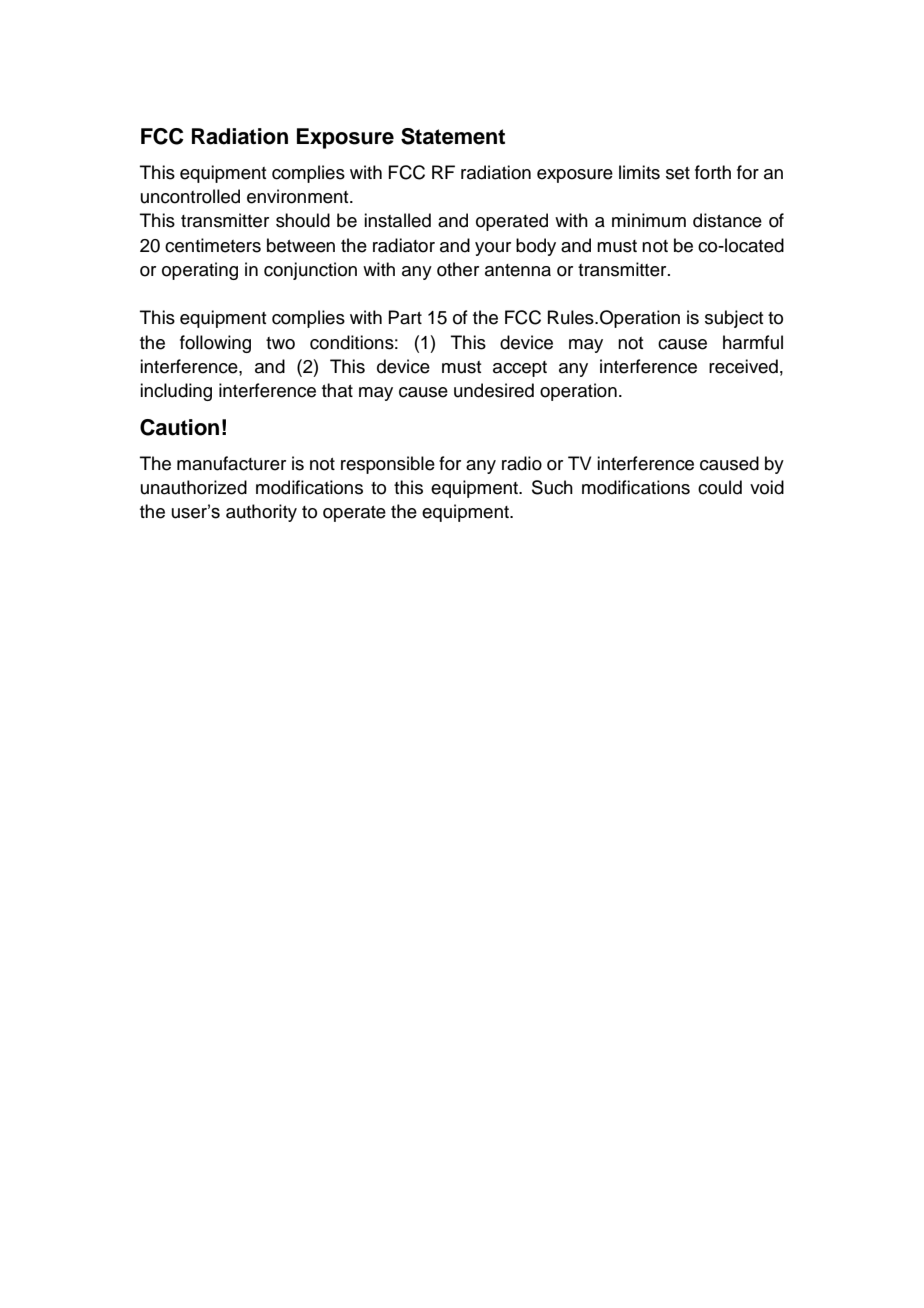  I want to click on distance, so click(727, 220).
